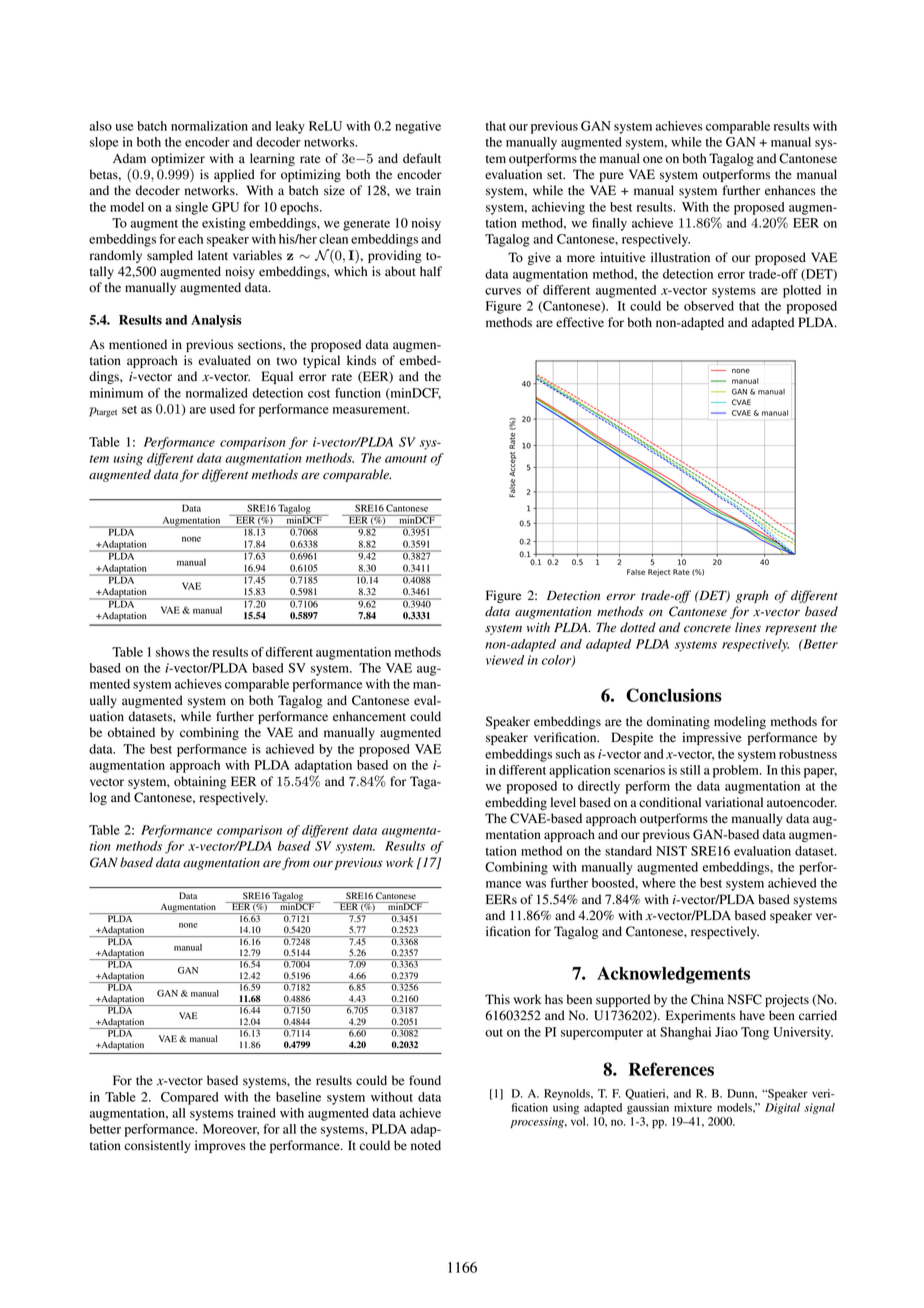 The image size is (924, 1308). I want to click on optimizer, so click(178, 159).
